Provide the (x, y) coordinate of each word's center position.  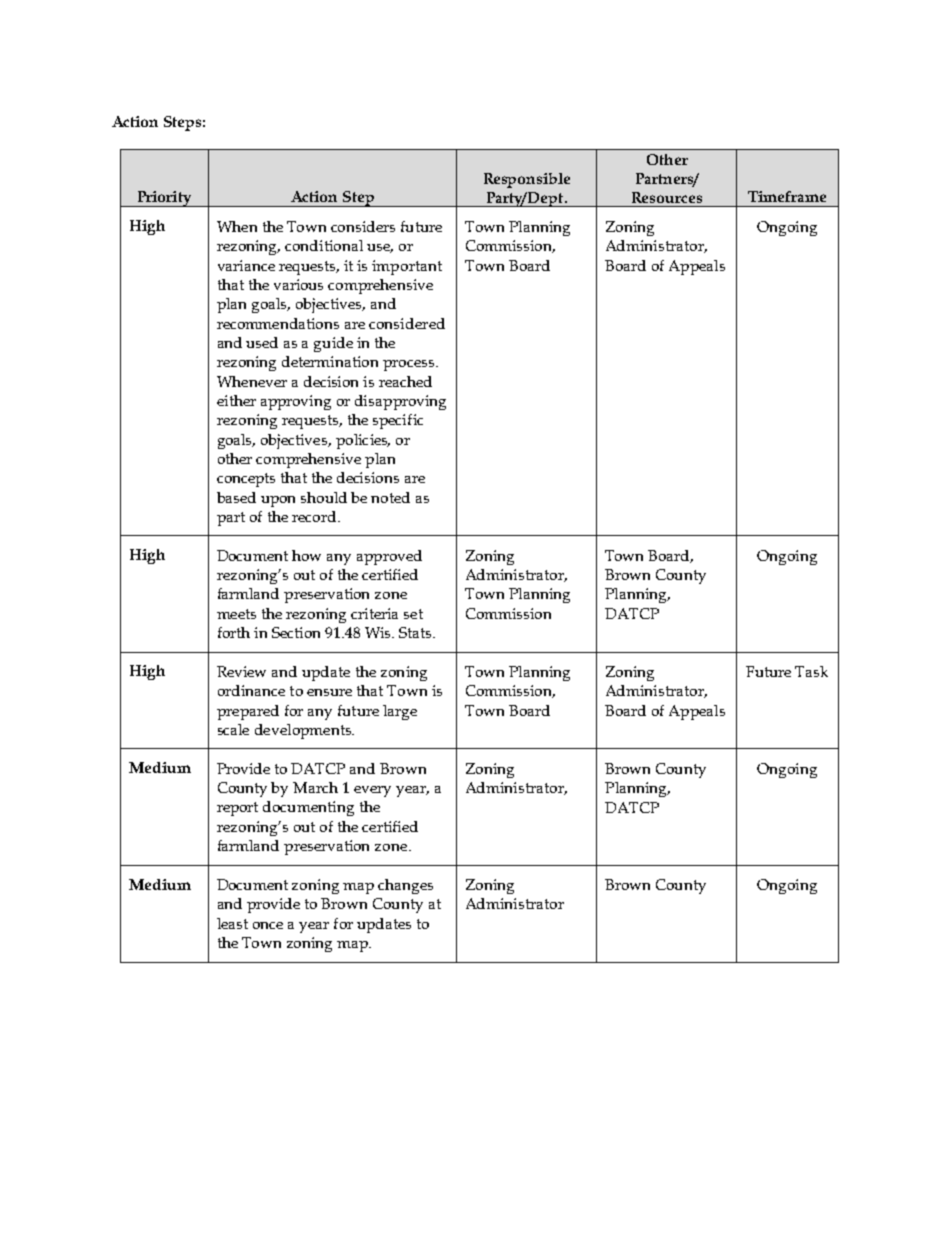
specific (398, 421)
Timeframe (787, 196)
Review (241, 671)
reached (405, 381)
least (232, 923)
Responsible (527, 180)
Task (811, 671)
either (236, 400)
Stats (416, 632)
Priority (164, 199)
